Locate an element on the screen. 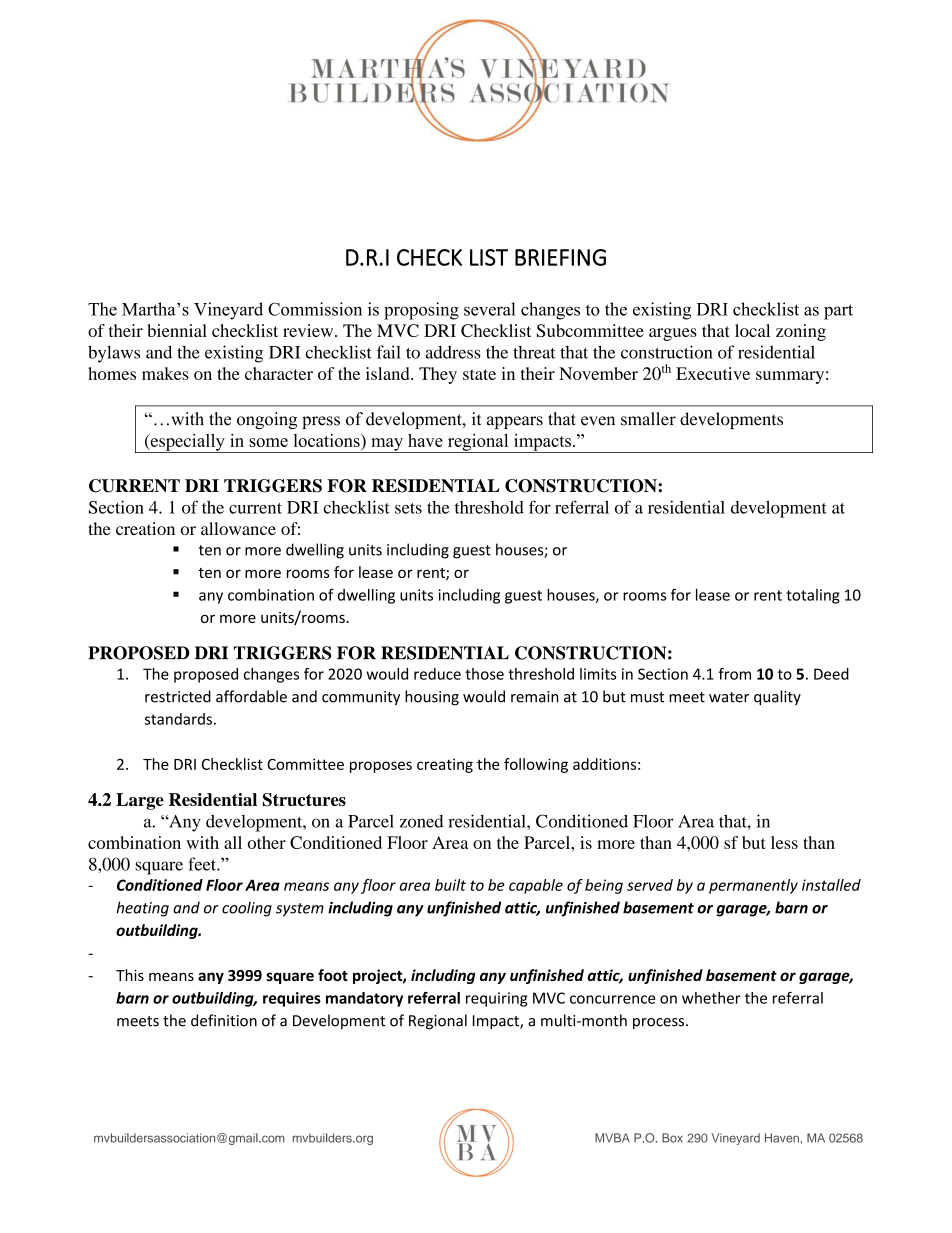 This screenshot has height=1233, width=952. several is located at coordinates (490, 309).
